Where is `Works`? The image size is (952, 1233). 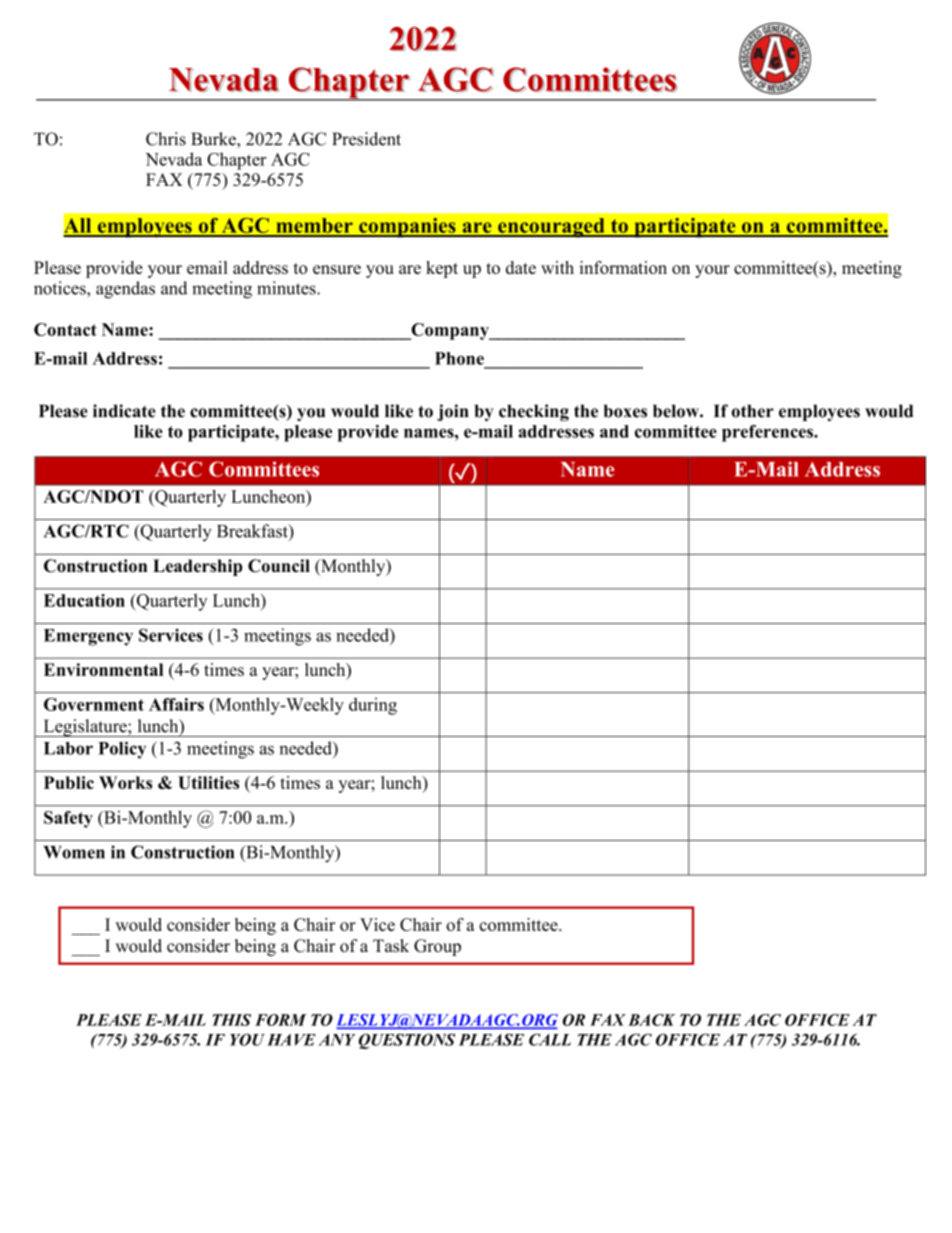
Works is located at coordinates (125, 782).
